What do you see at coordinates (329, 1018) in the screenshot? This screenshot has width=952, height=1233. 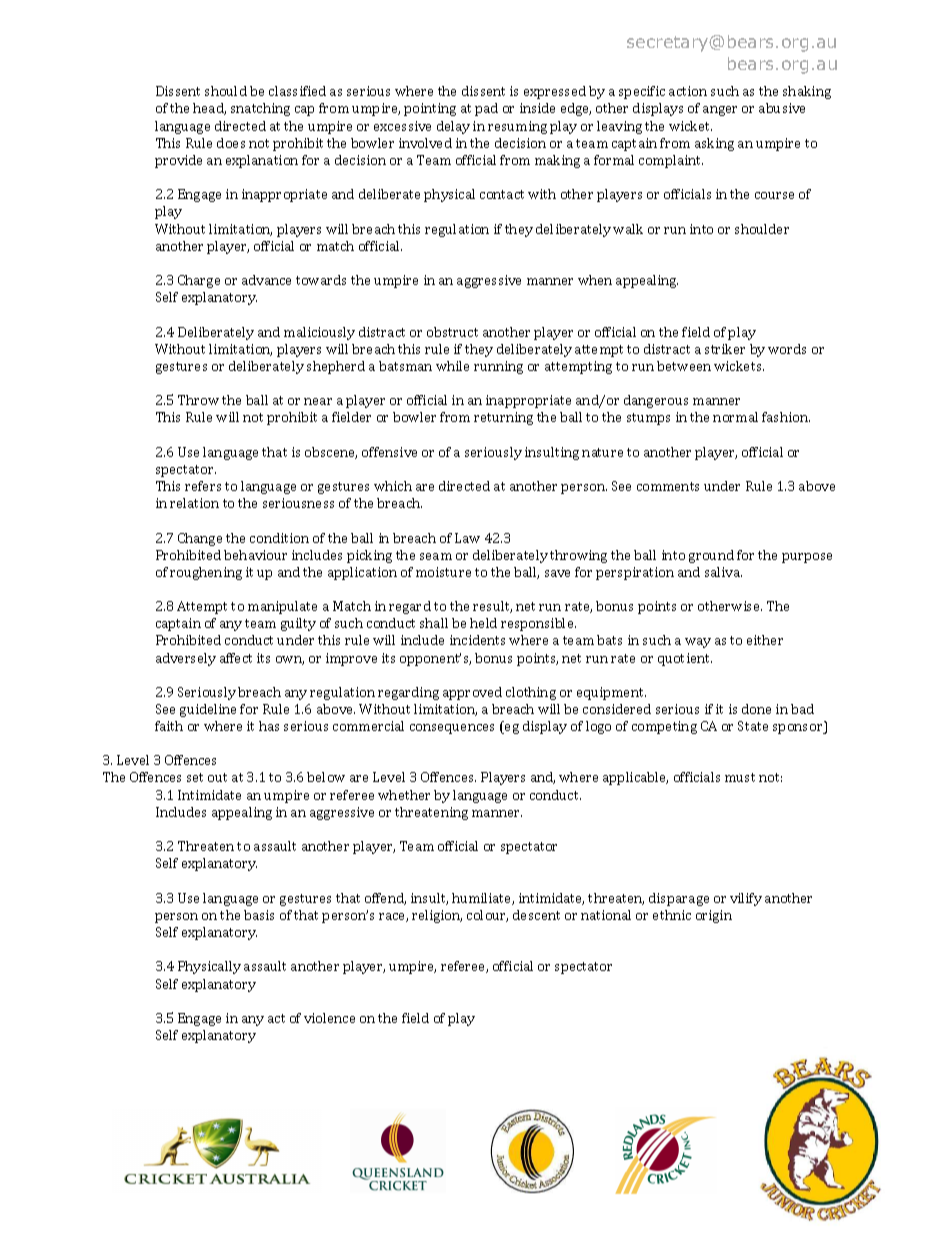 I see `violence` at bounding box center [329, 1018].
